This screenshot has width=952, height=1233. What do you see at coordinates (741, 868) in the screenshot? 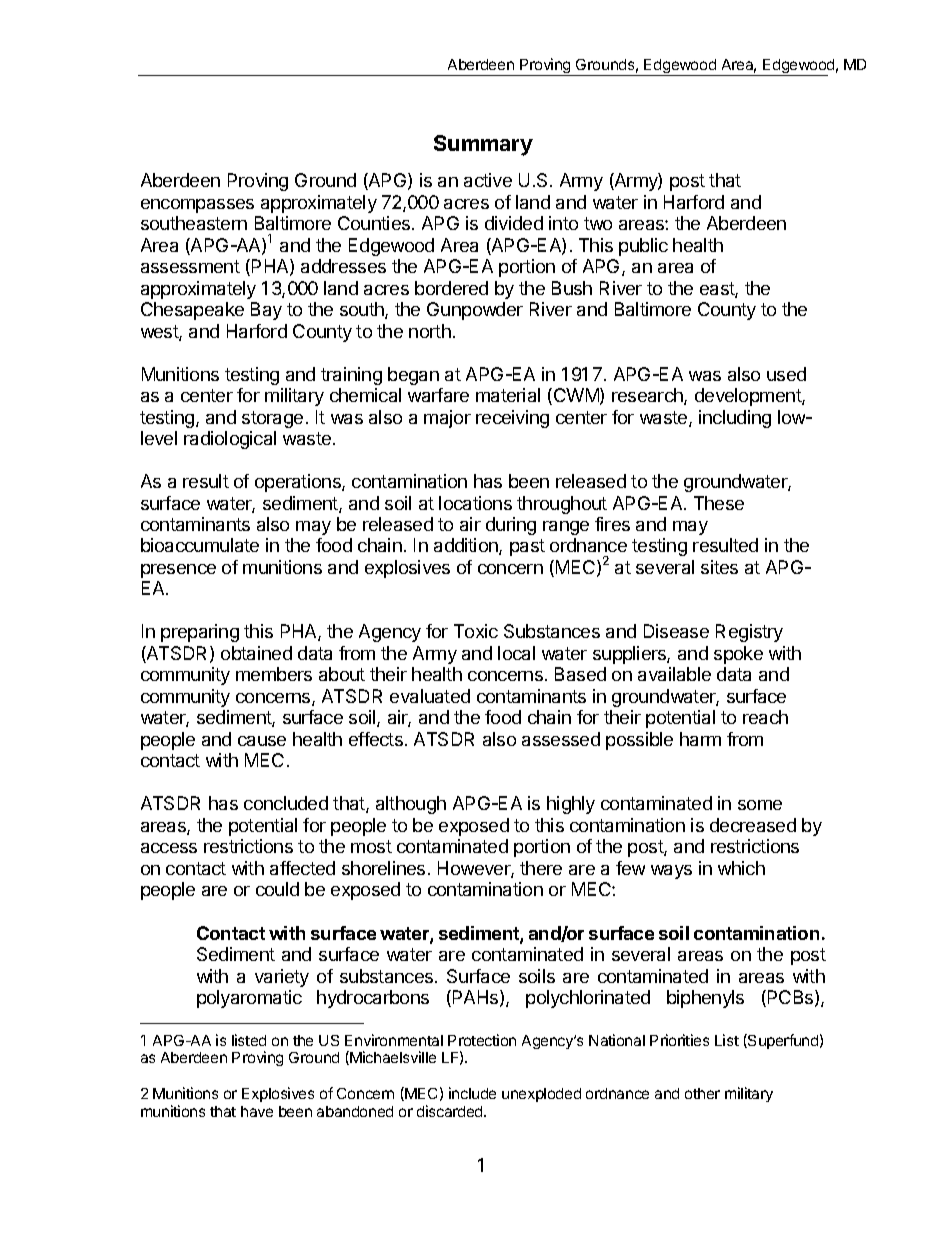
I see `which` at bounding box center [741, 868].
